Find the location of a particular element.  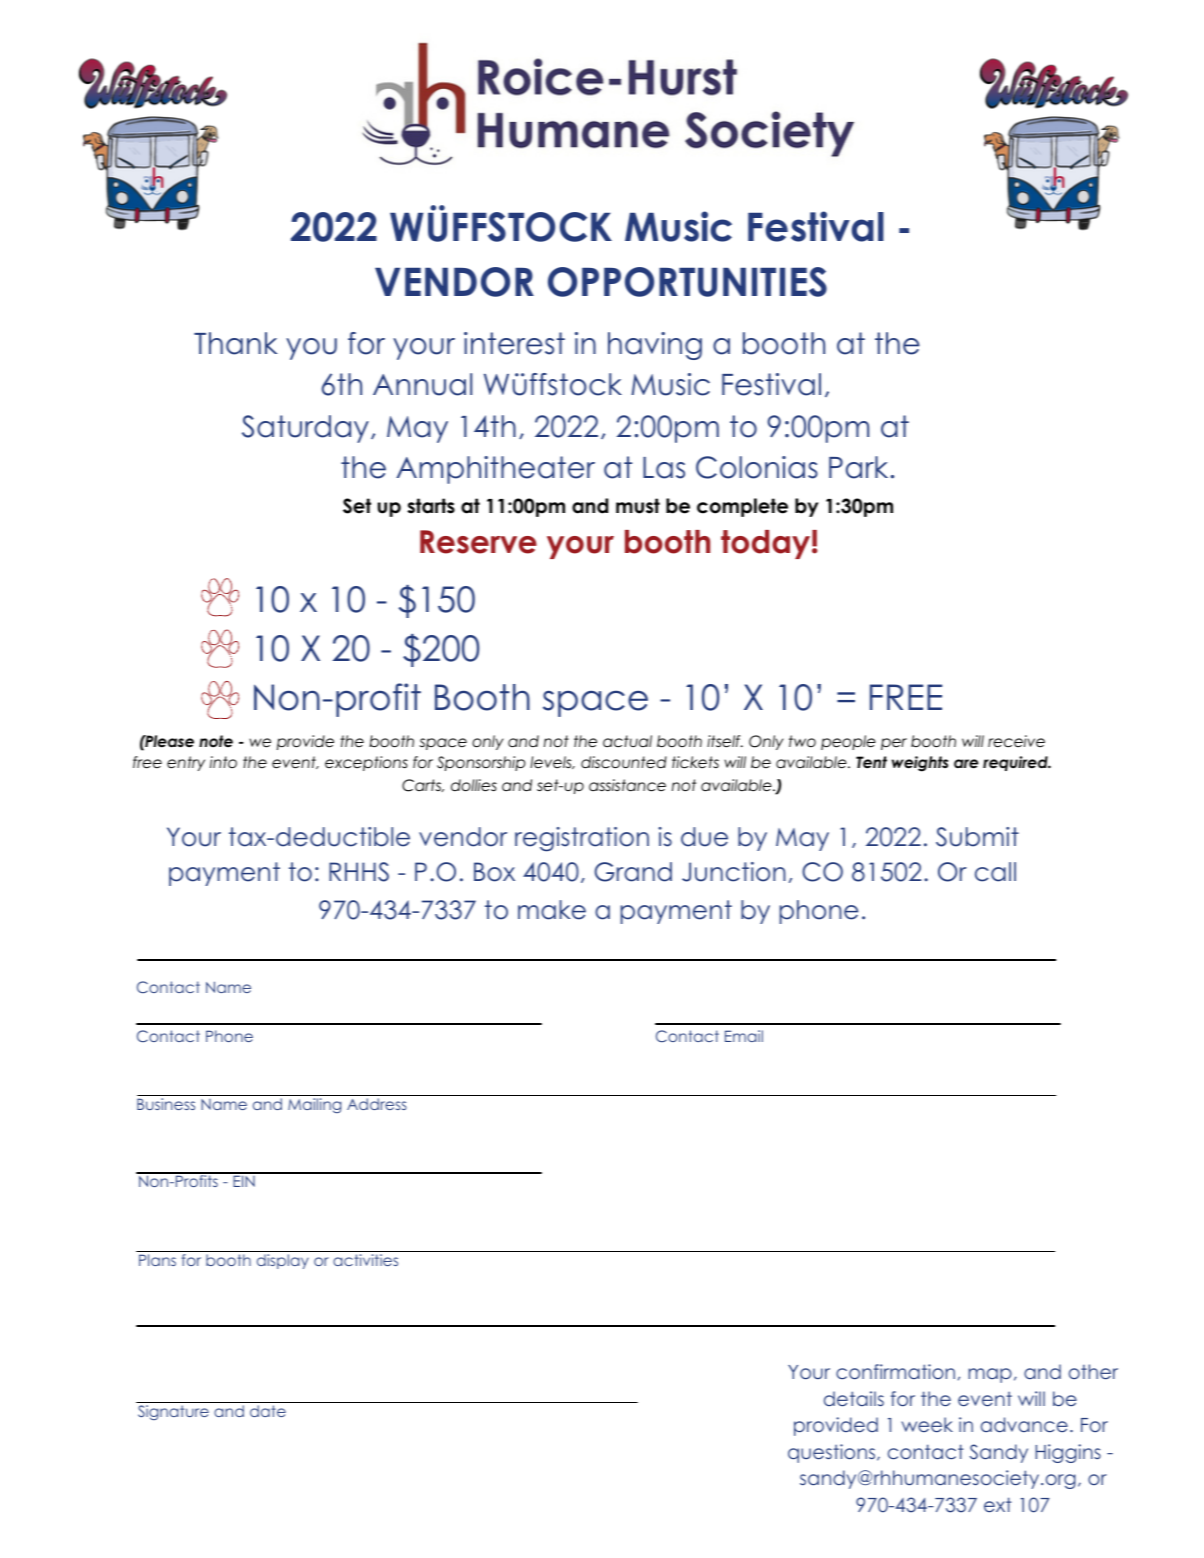

into is located at coordinates (223, 762).
